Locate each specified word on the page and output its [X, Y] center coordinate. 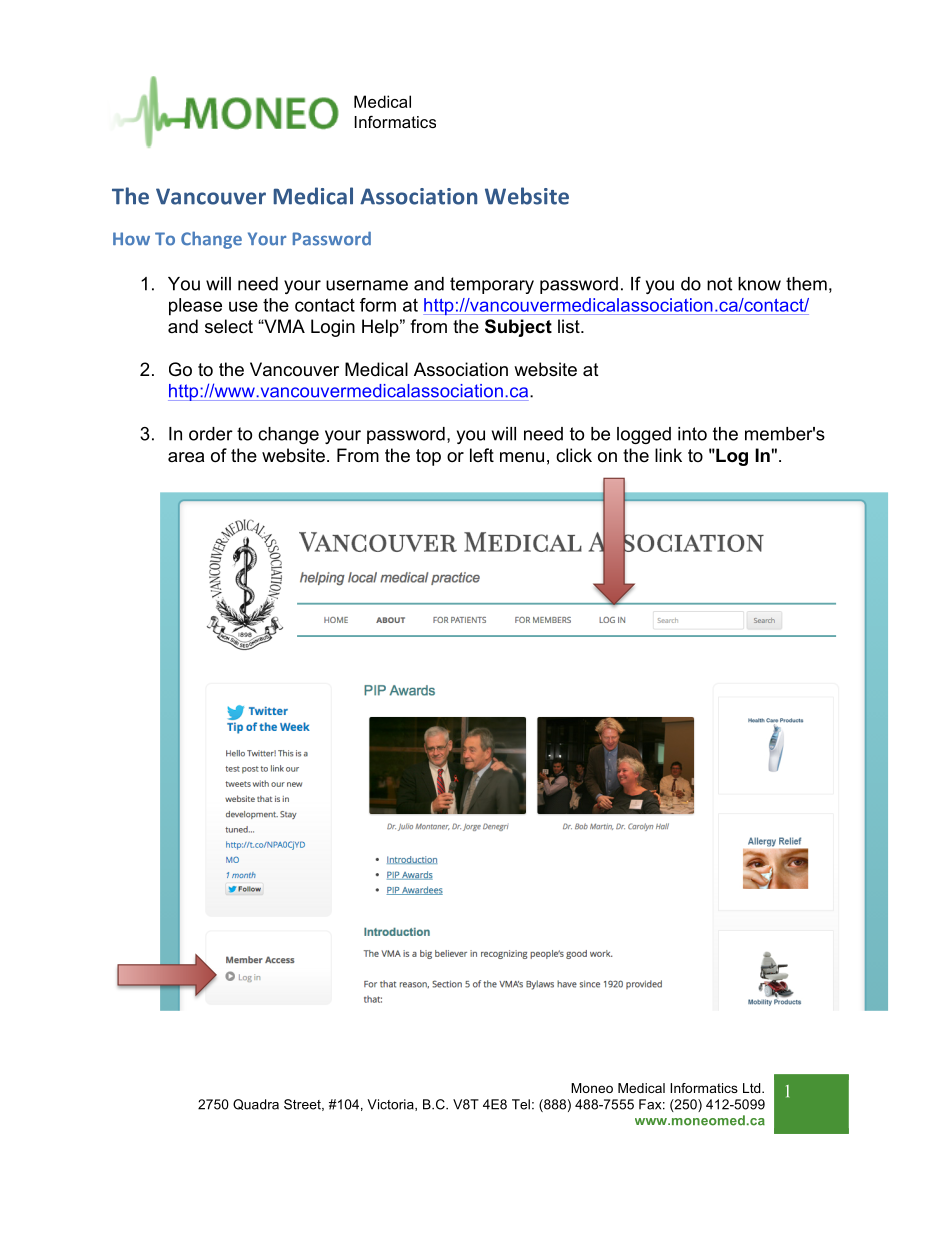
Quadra [256, 1104]
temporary [492, 285]
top [428, 457]
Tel [521, 1104]
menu [522, 457]
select [229, 326]
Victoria [391, 1105]
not [719, 284]
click [574, 455]
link [668, 455]
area [186, 457]
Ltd [753, 1088]
